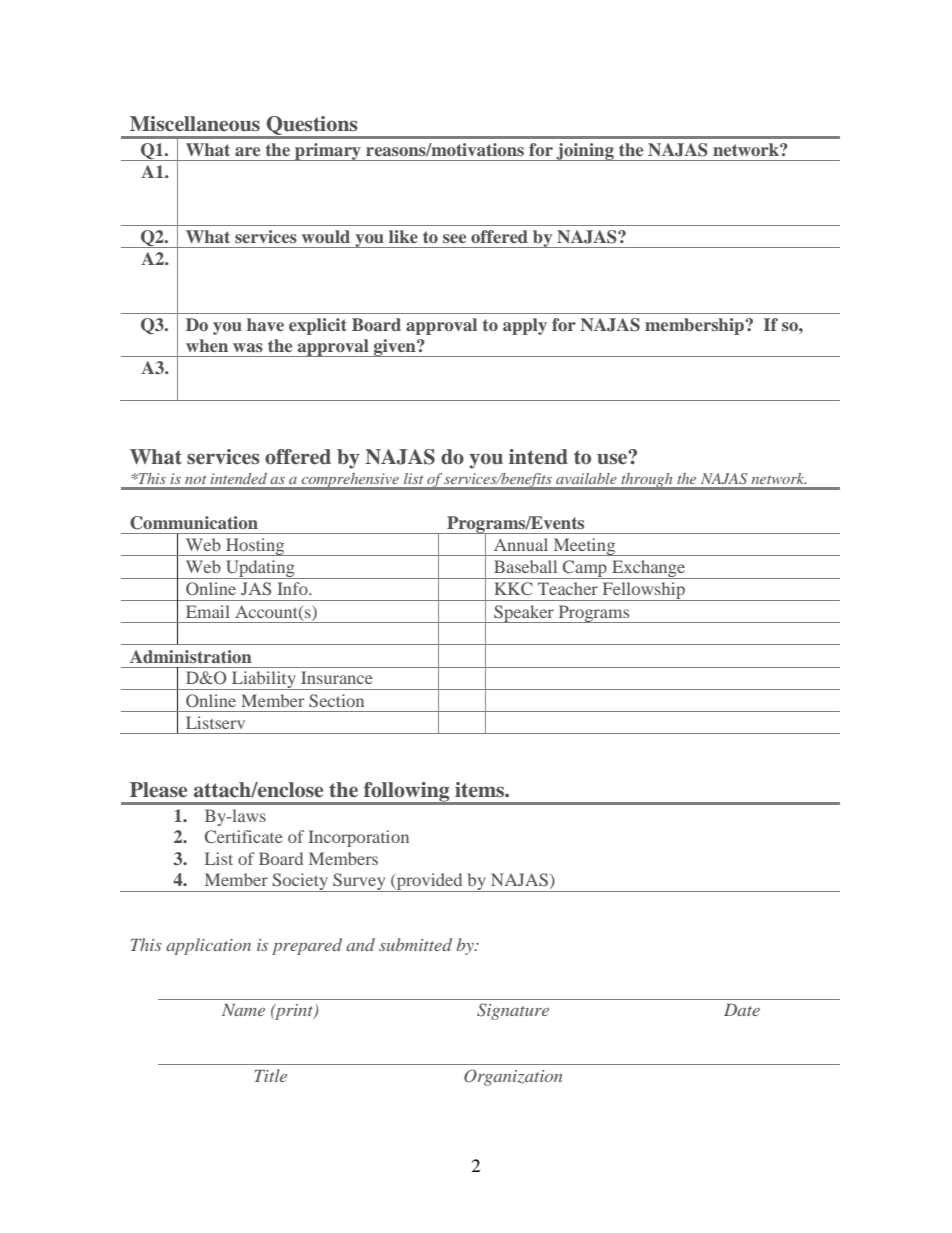 This document has width=952, height=1233. Describe the element at coordinates (513, 1077) in the document. I see `Organization` at that location.
